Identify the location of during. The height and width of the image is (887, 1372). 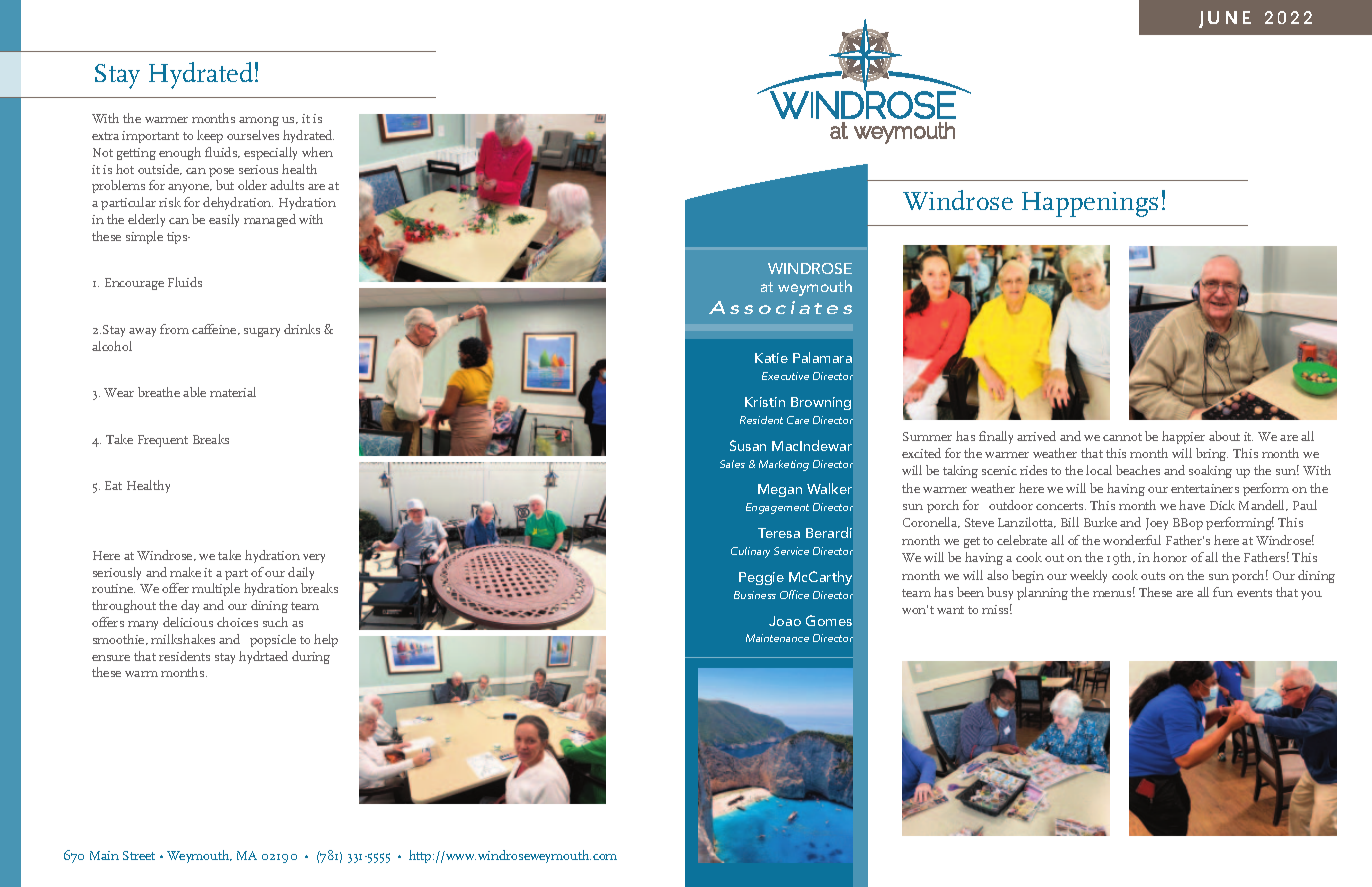
(311, 657).
